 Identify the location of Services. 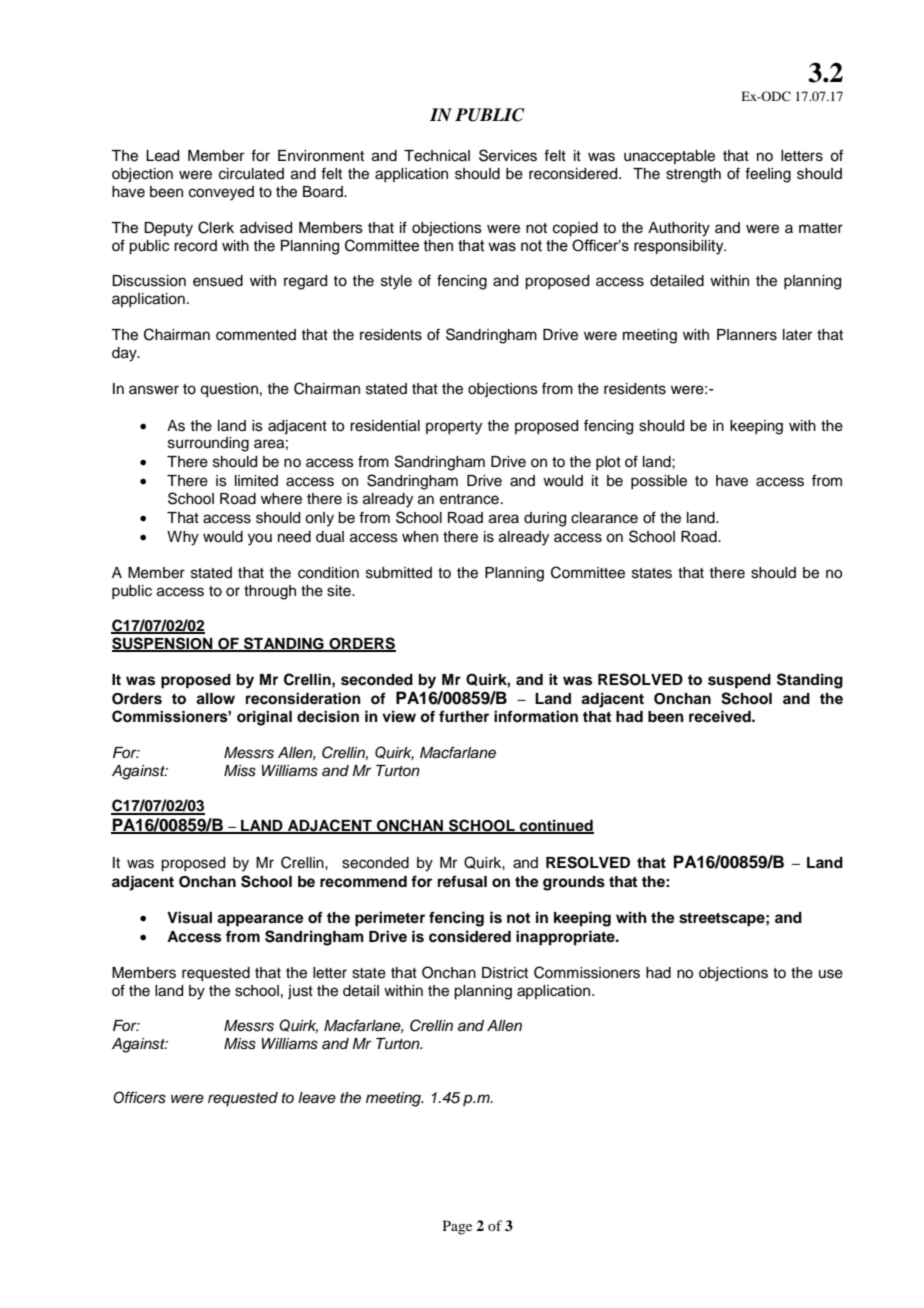
(508, 155).
